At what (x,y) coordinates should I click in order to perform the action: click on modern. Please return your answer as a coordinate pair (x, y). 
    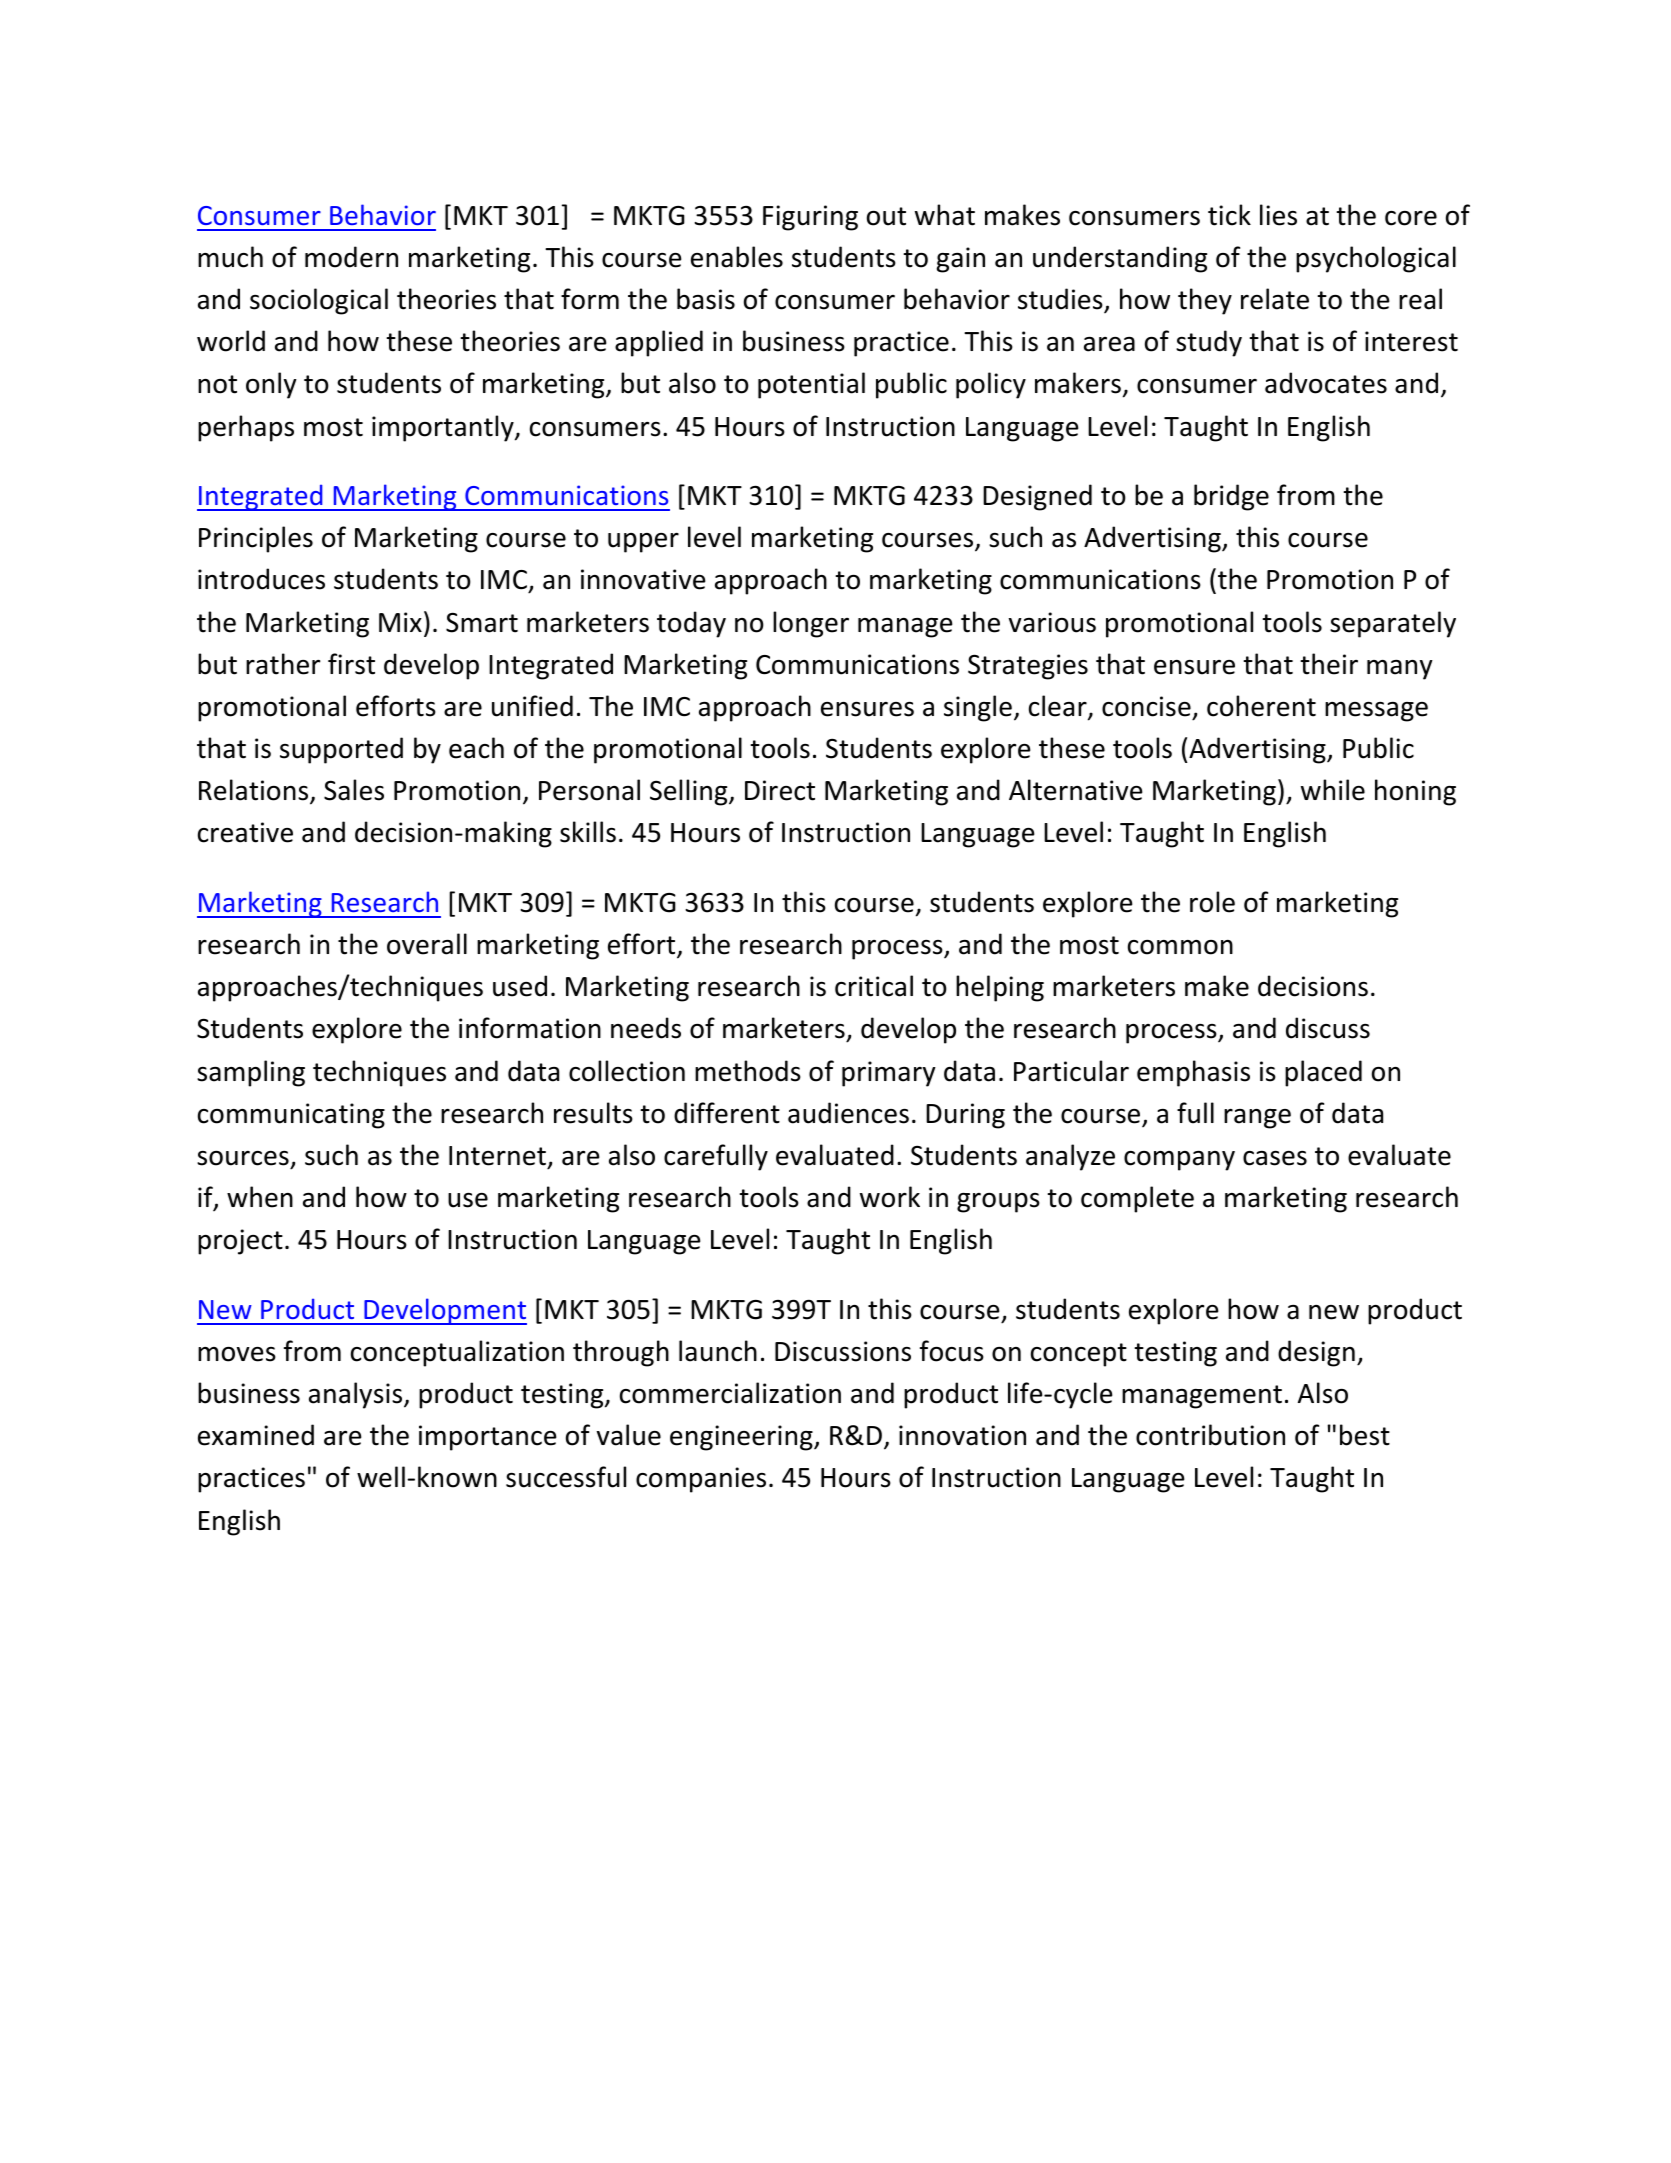
    Looking at the image, I should click on (351, 257).
